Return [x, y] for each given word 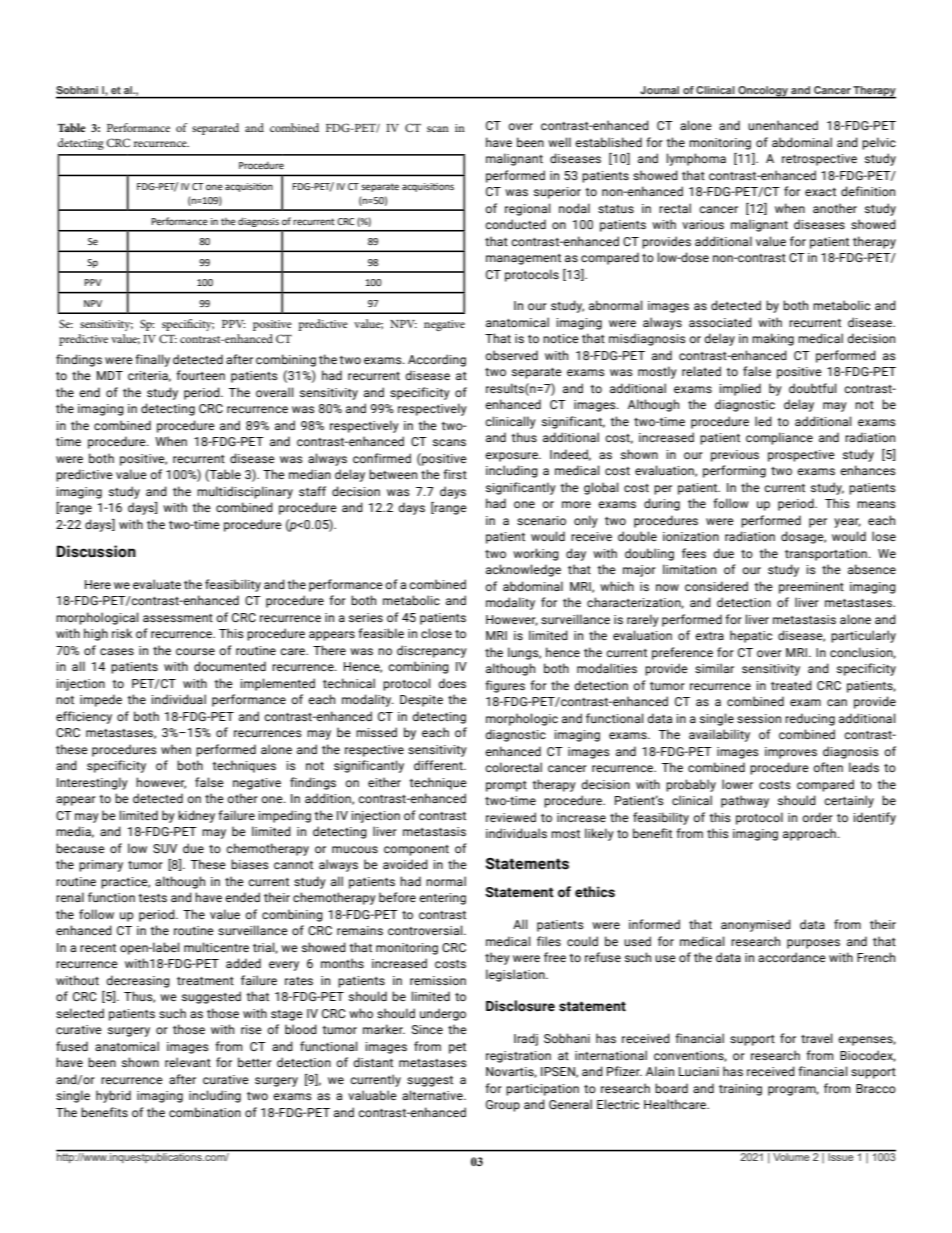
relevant [188, 1062]
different [439, 765]
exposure [512, 457]
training [740, 1090]
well [559, 142]
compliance [779, 438]
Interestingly [92, 783]
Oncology [763, 92]
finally [152, 360]
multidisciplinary [245, 492]
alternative [433, 1095]
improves [791, 753]
